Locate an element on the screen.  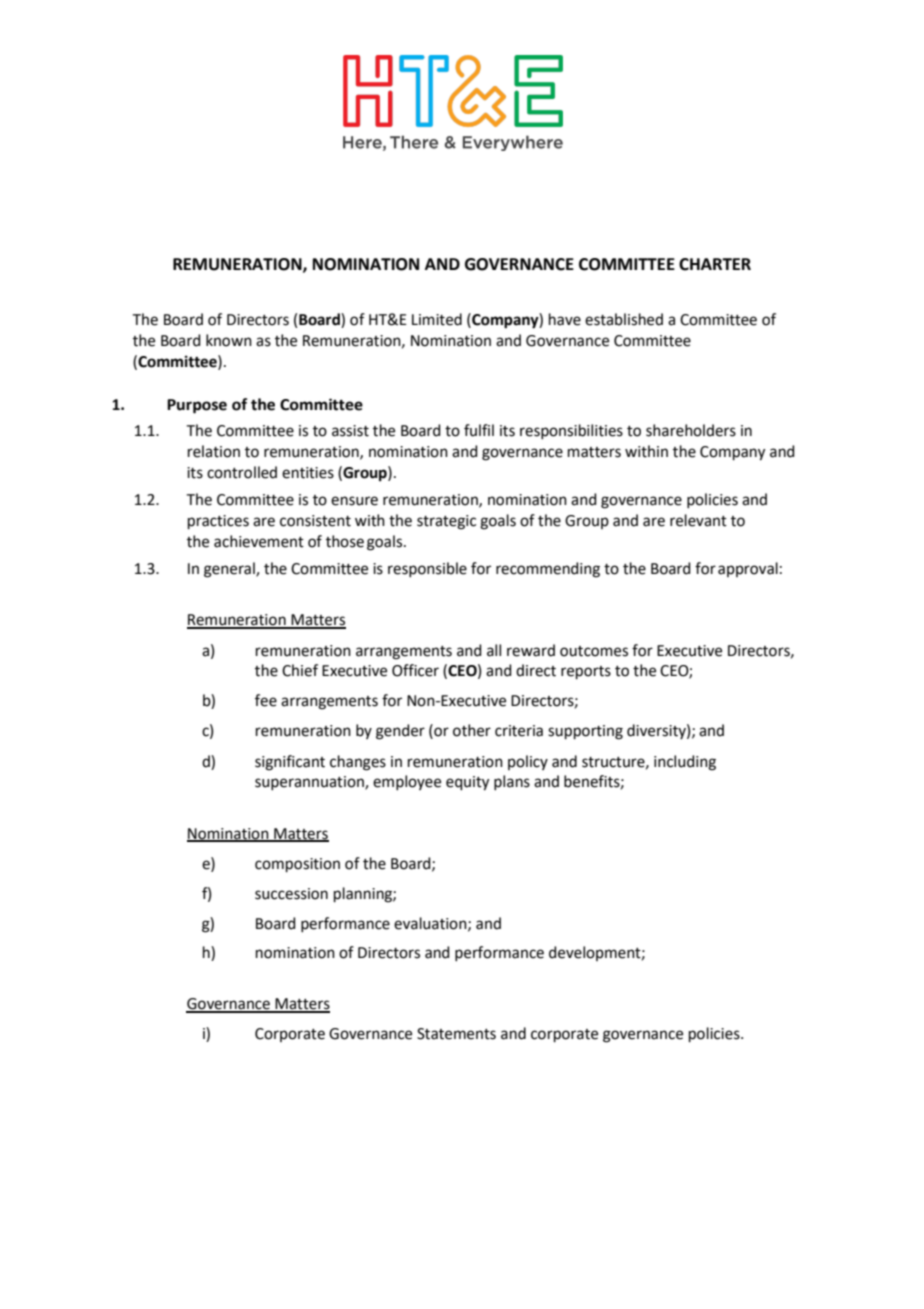
Statements is located at coordinates (456, 1034).
